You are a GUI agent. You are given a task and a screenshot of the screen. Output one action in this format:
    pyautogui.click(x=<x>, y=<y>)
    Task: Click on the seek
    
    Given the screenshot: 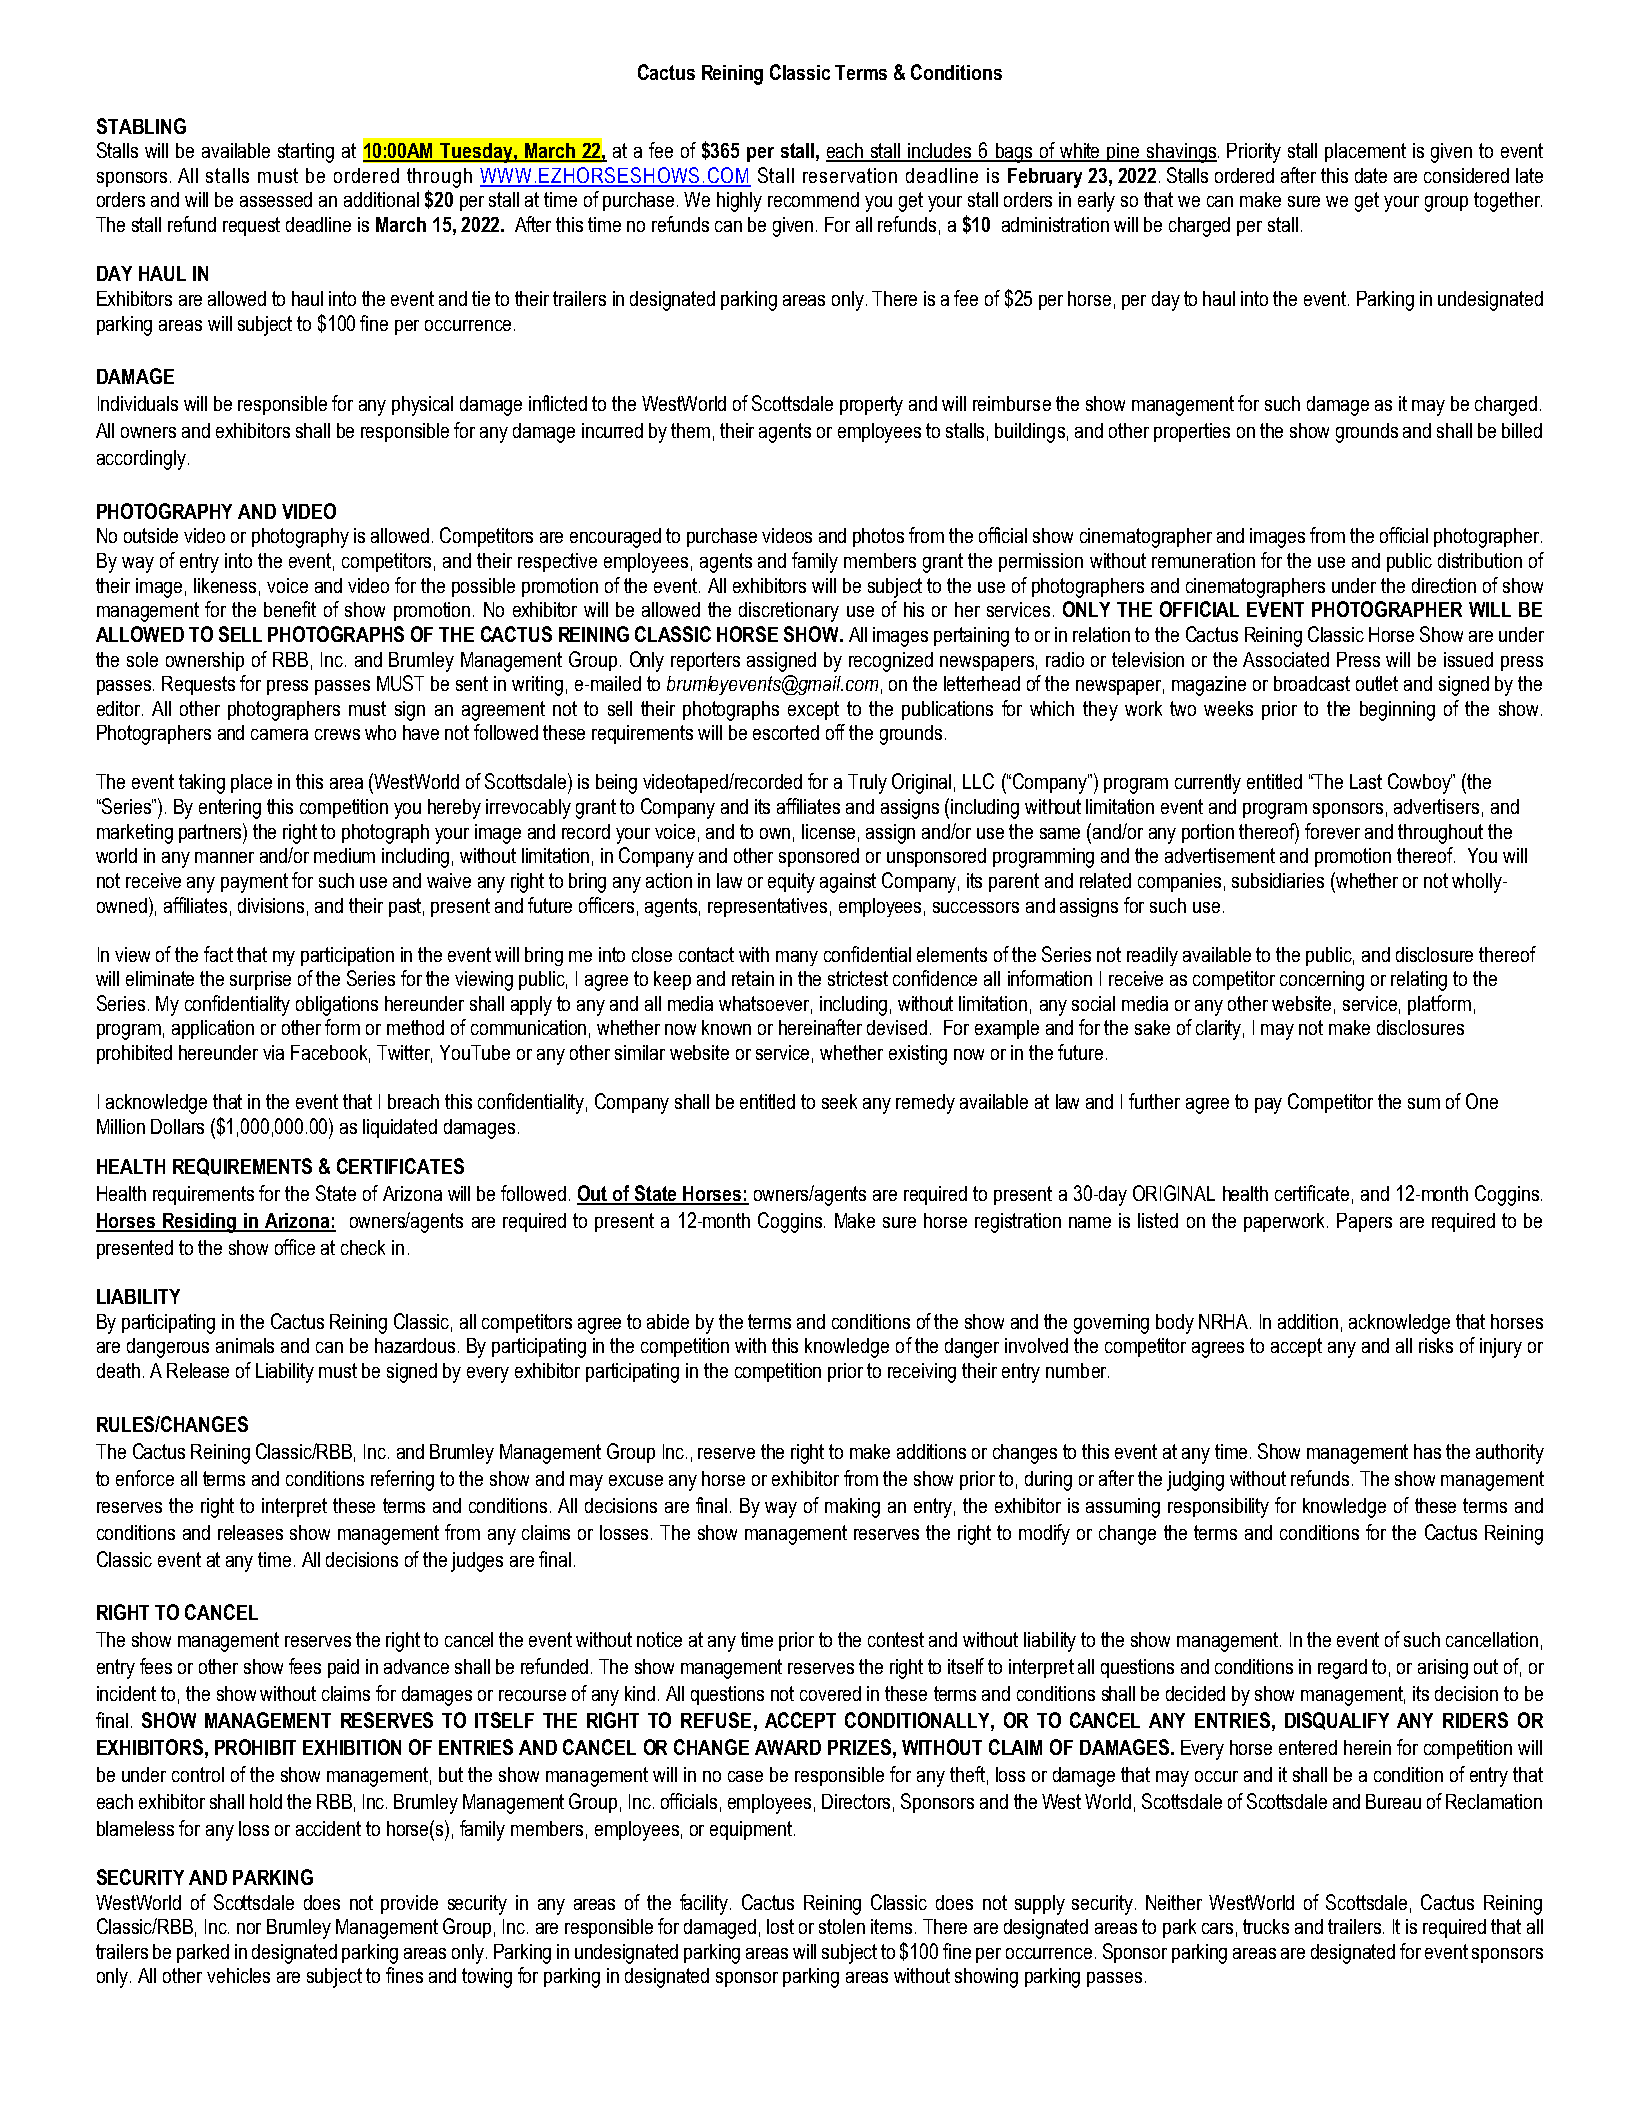 What is the action you would take?
    pyautogui.click(x=839, y=1101)
